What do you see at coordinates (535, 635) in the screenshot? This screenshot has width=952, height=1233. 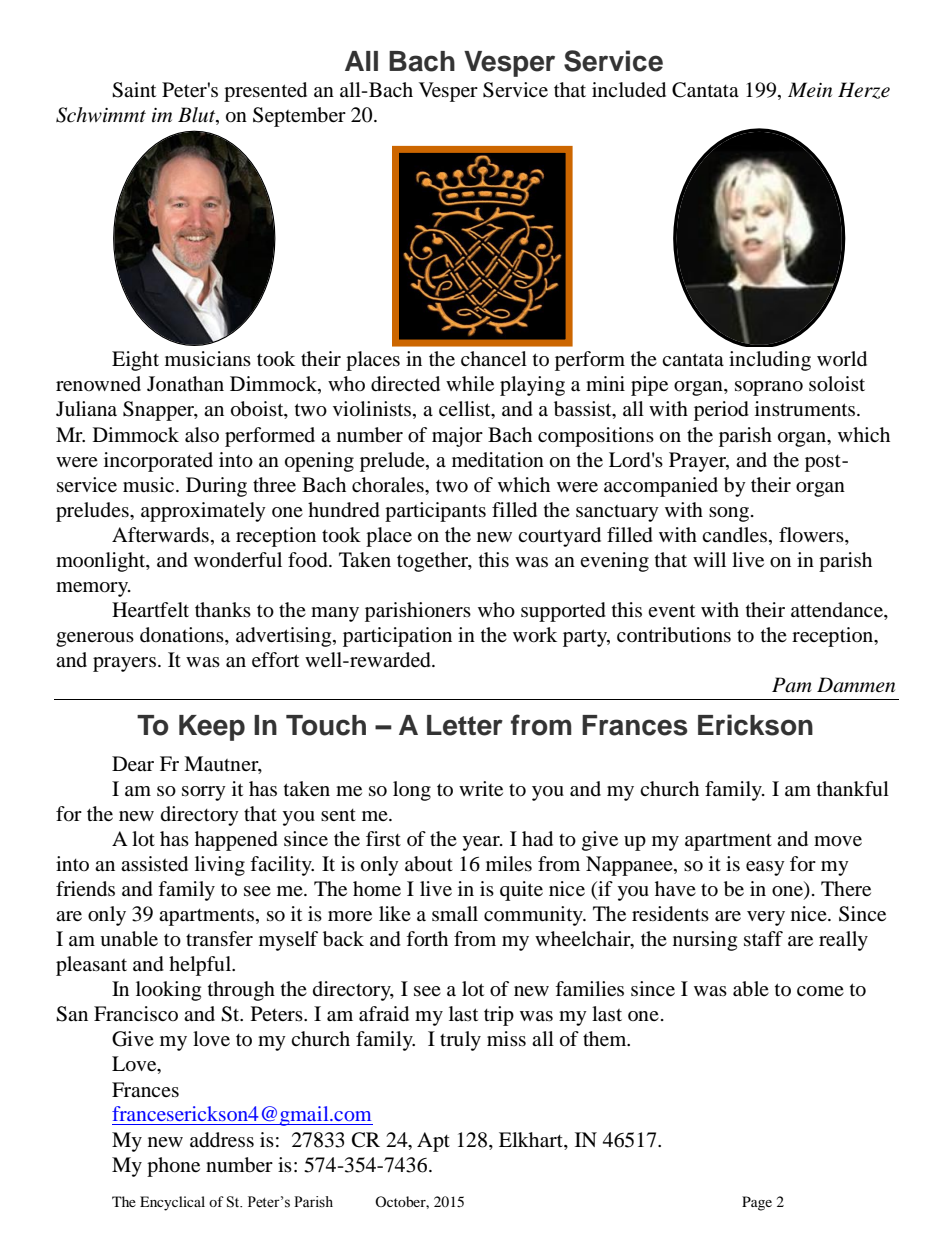 I see `work` at bounding box center [535, 635].
